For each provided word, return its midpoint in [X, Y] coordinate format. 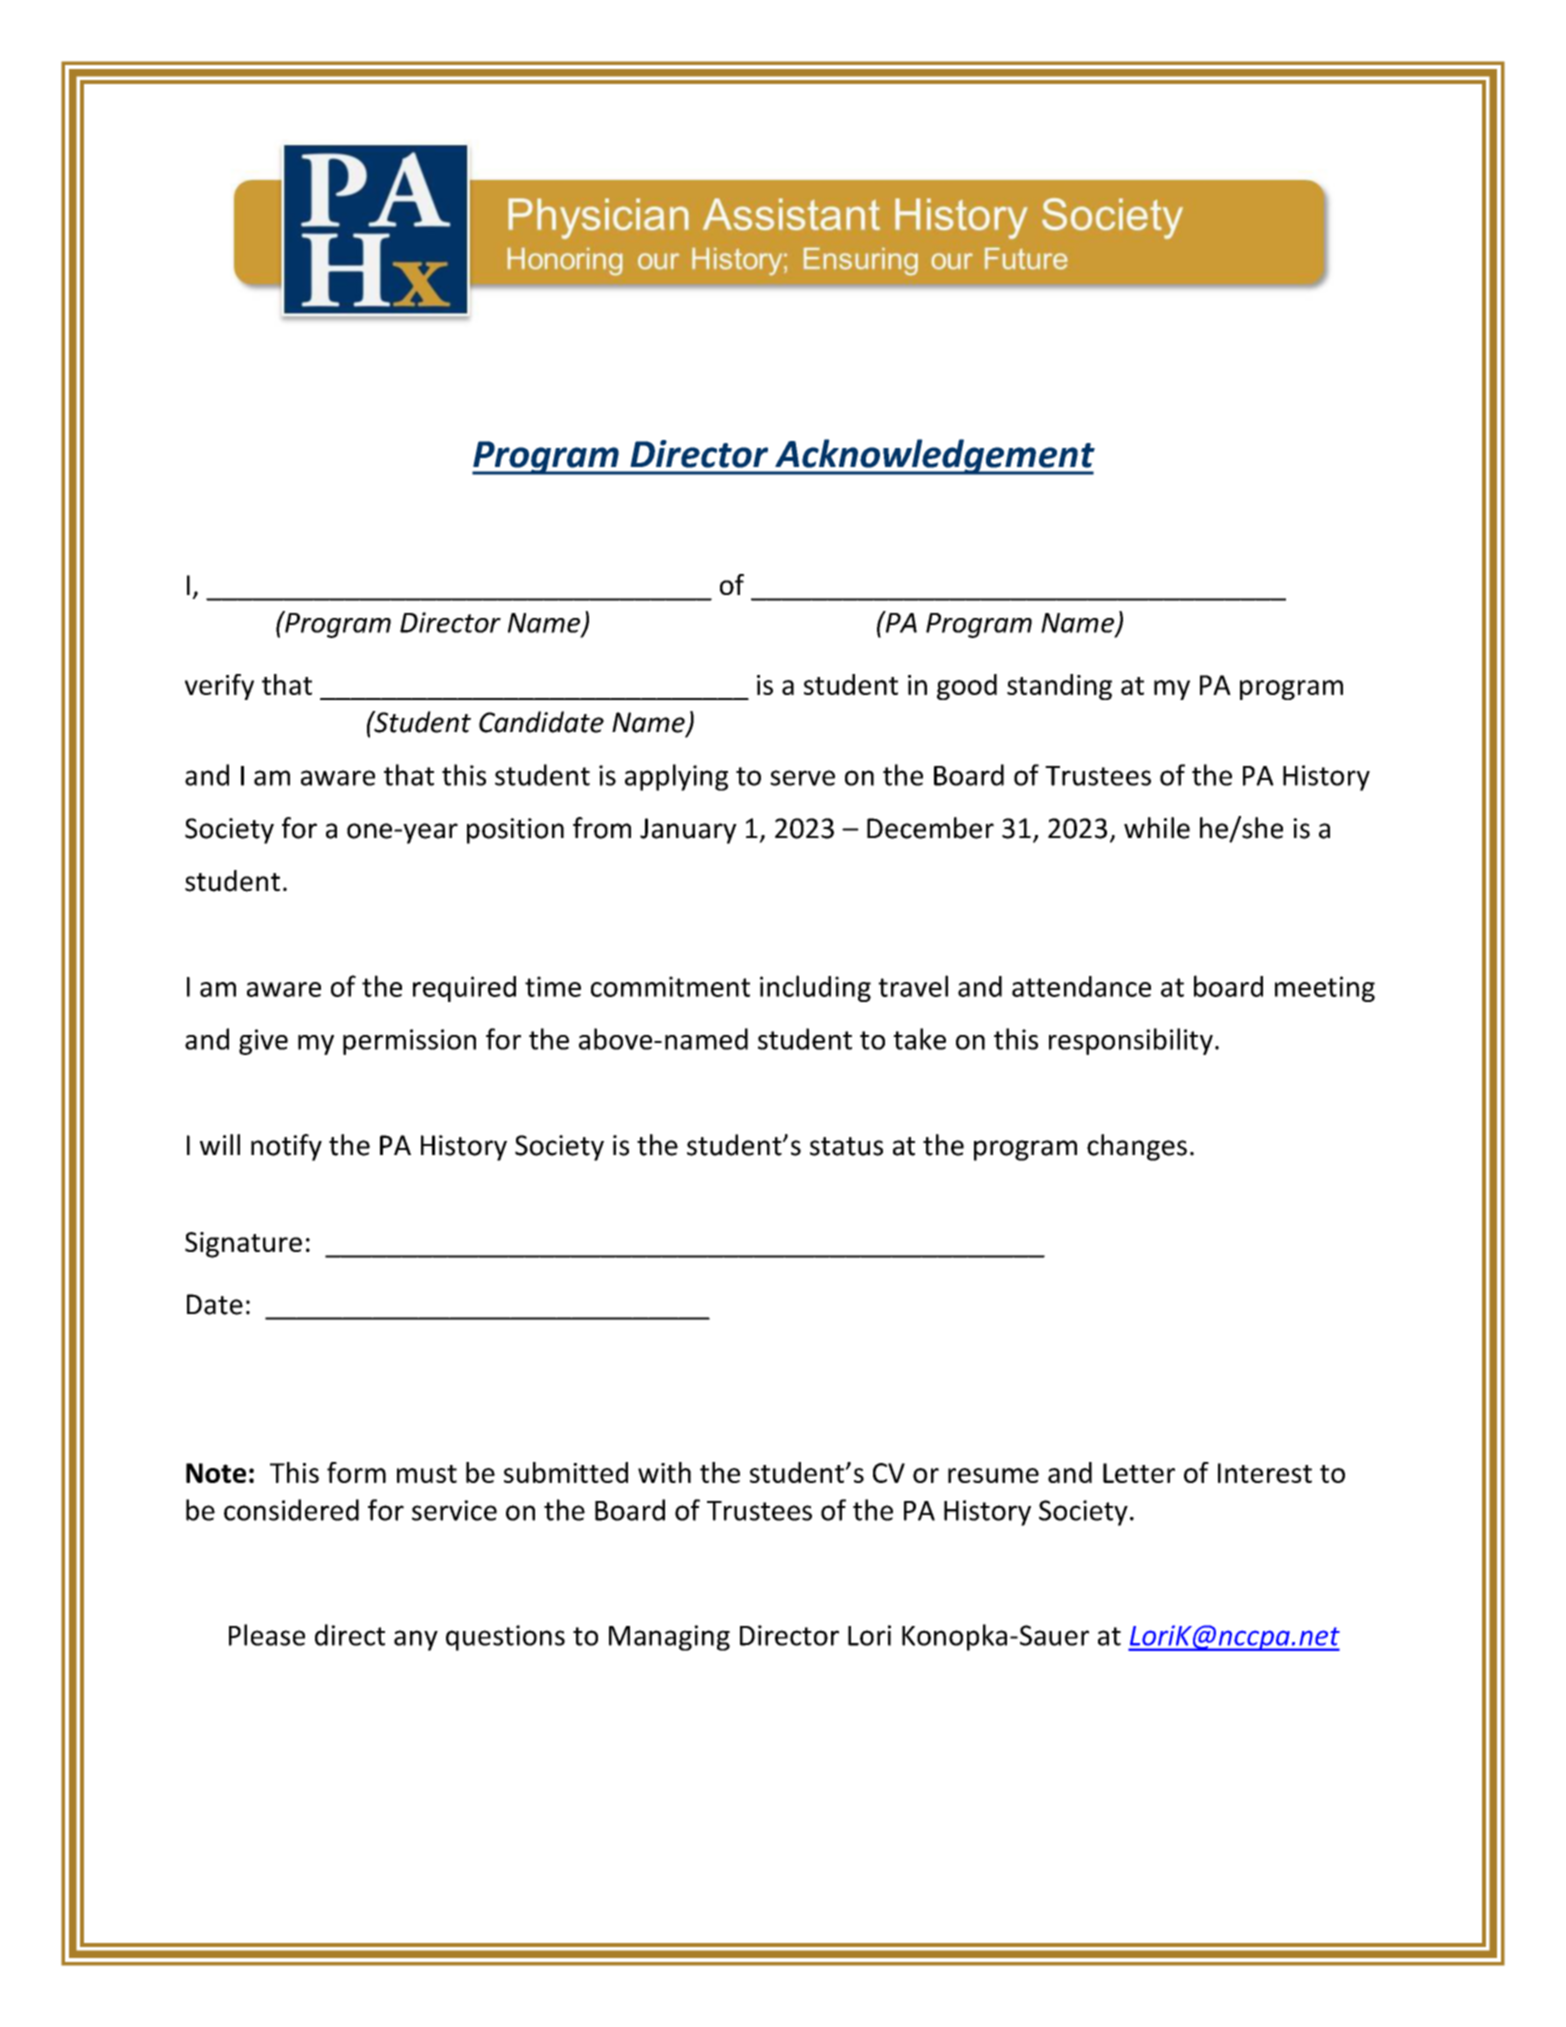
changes [1137, 1147]
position [515, 831]
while [1157, 828]
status [846, 1146]
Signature [243, 1245]
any [416, 1640]
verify [219, 687]
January [688, 831]
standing [1059, 687]
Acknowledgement [934, 457]
